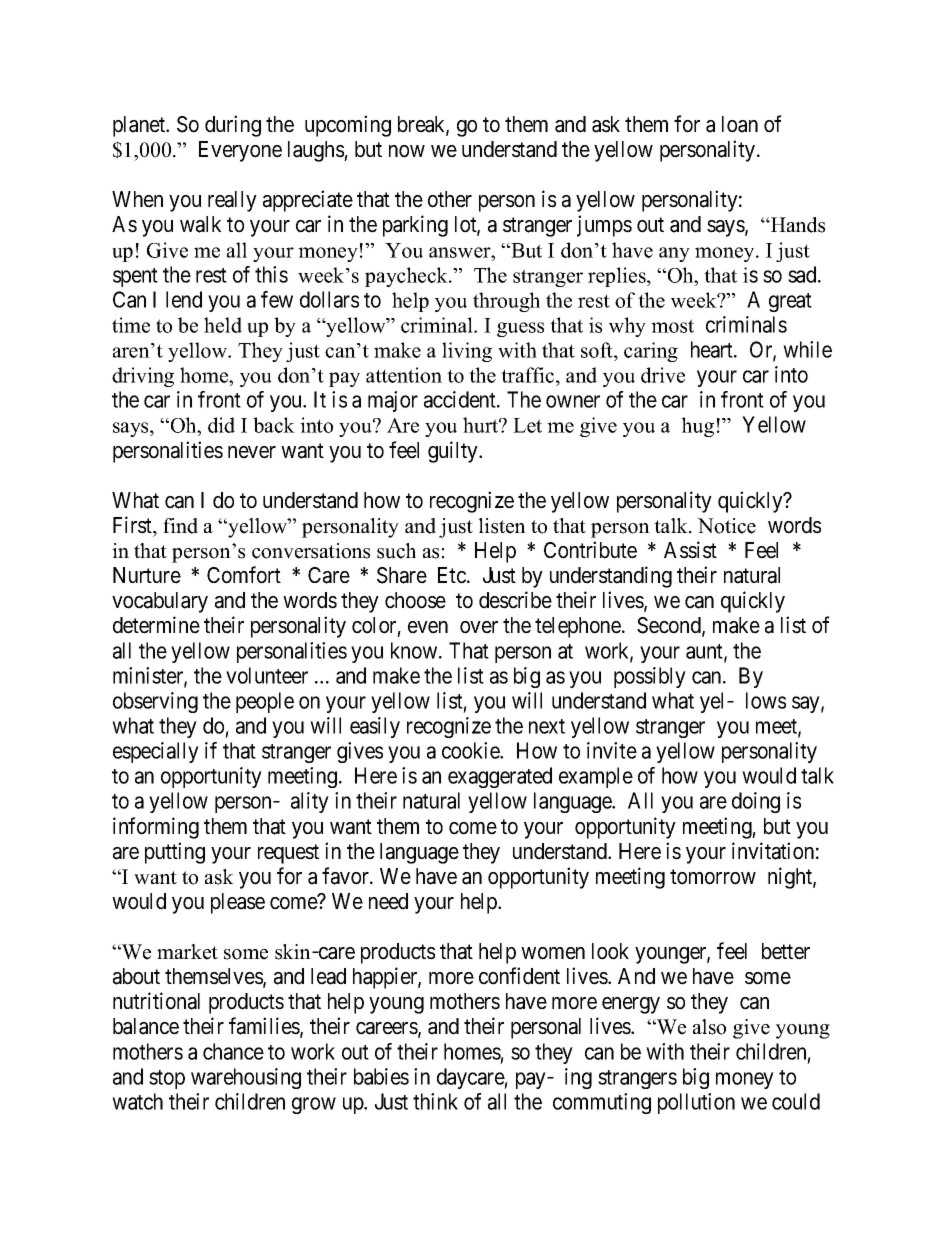 The image size is (952, 1233). I want to click on Everyone, so click(240, 151).
